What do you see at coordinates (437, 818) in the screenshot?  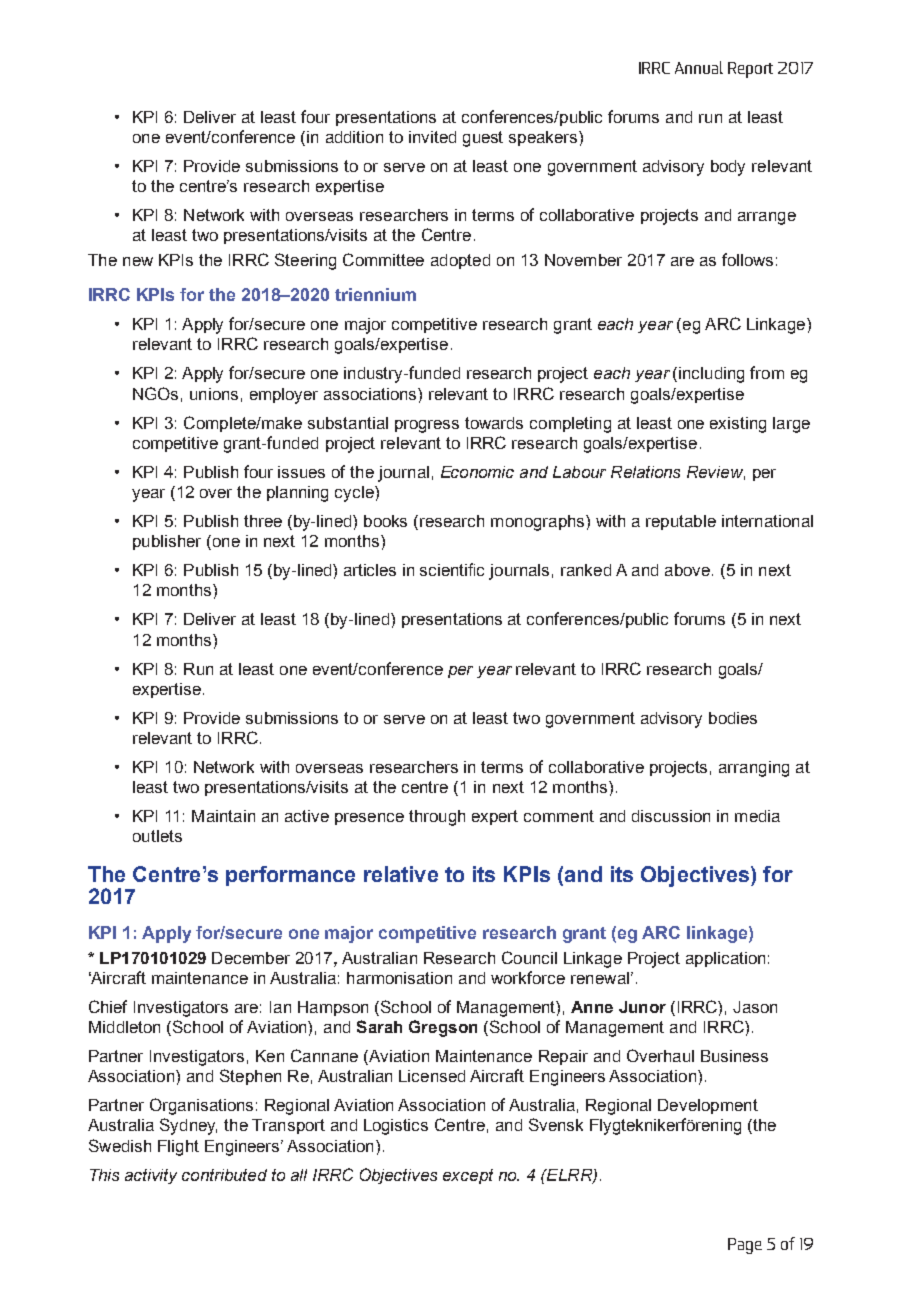 I see `through` at bounding box center [437, 818].
